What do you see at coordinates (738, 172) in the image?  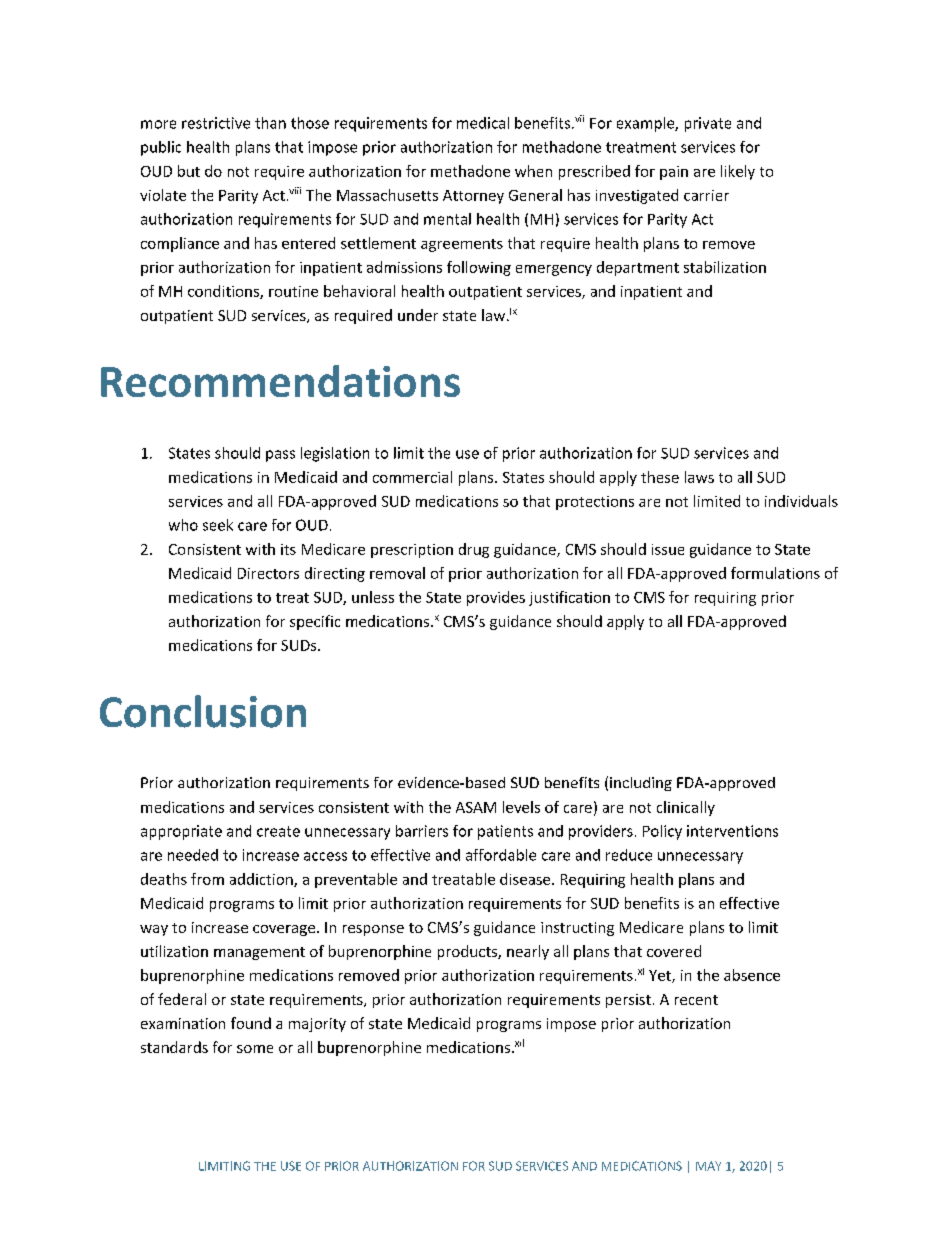 I see `likely` at bounding box center [738, 172].
